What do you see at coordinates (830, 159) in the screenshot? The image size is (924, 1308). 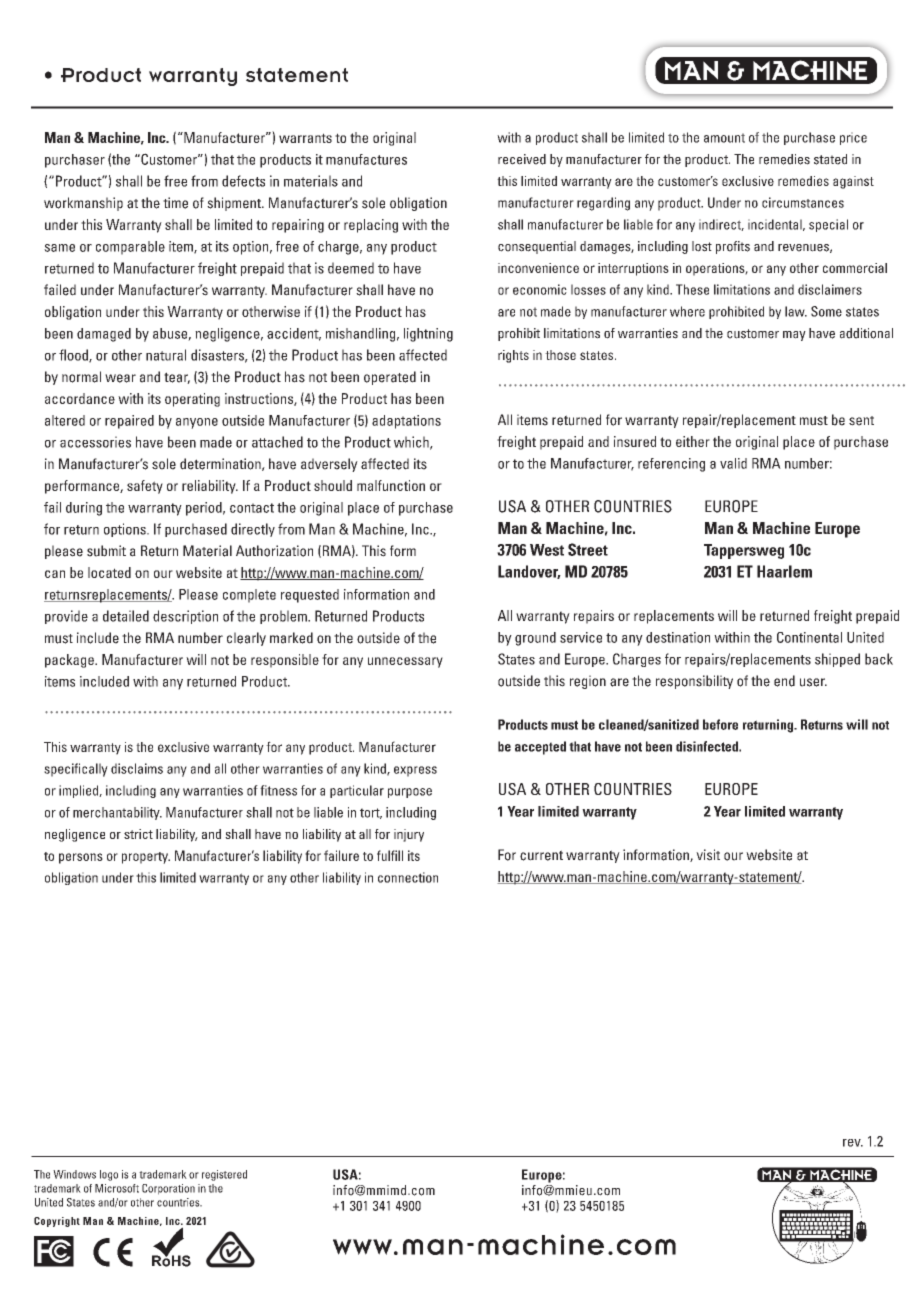 I see `stated` at bounding box center [830, 159].
